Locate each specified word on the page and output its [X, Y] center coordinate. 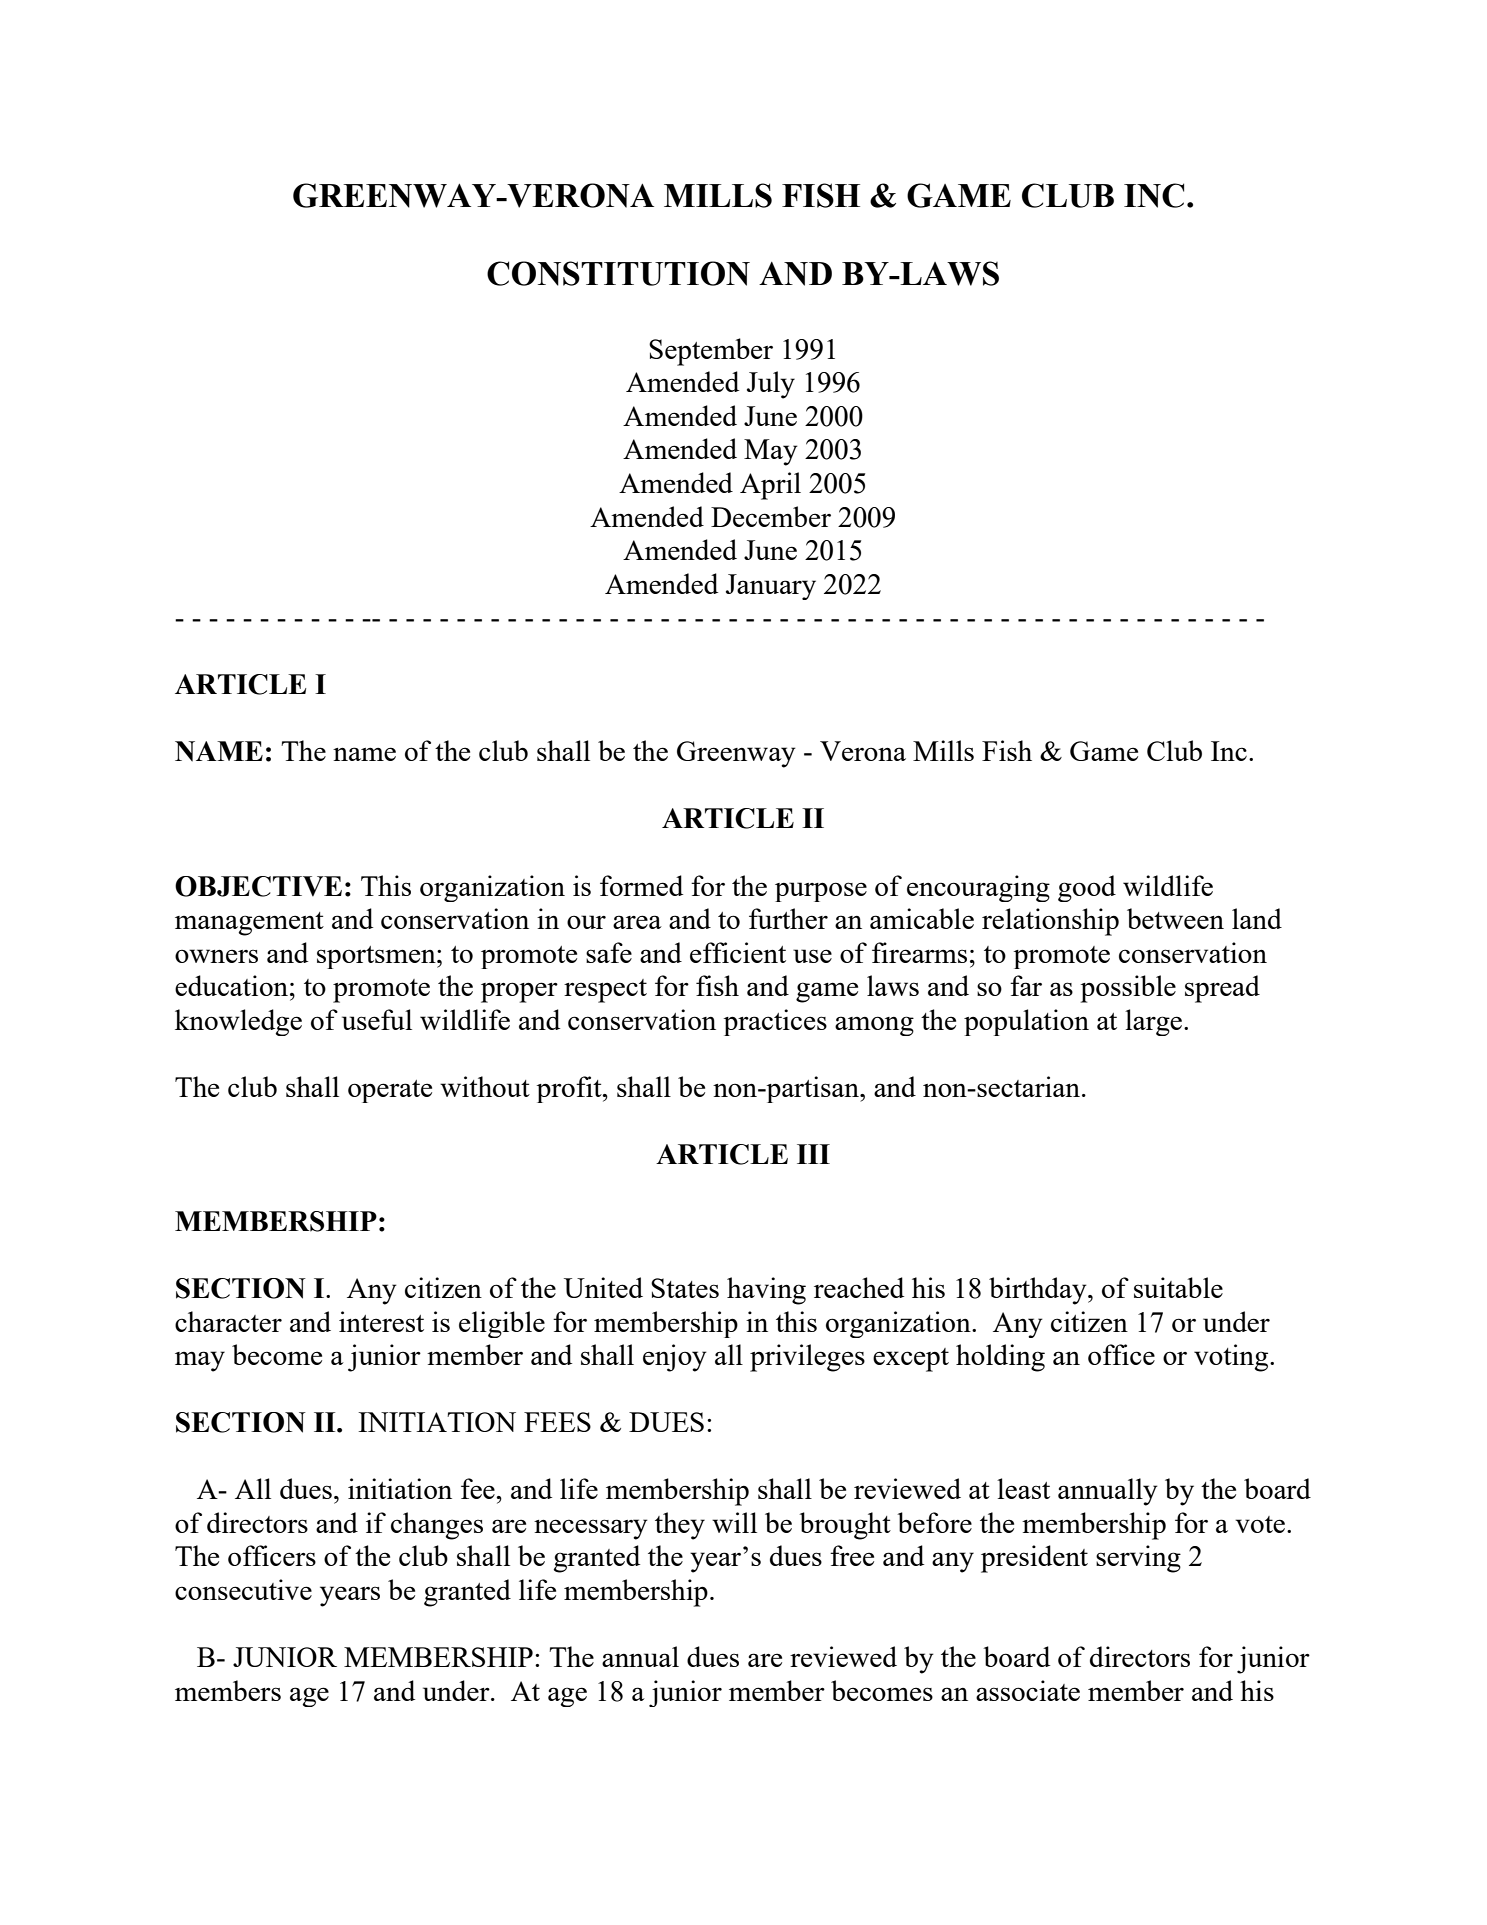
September [711, 352]
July [771, 385]
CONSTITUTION [618, 273]
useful [377, 1019]
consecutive [243, 1589]
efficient [738, 952]
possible [1128, 989]
